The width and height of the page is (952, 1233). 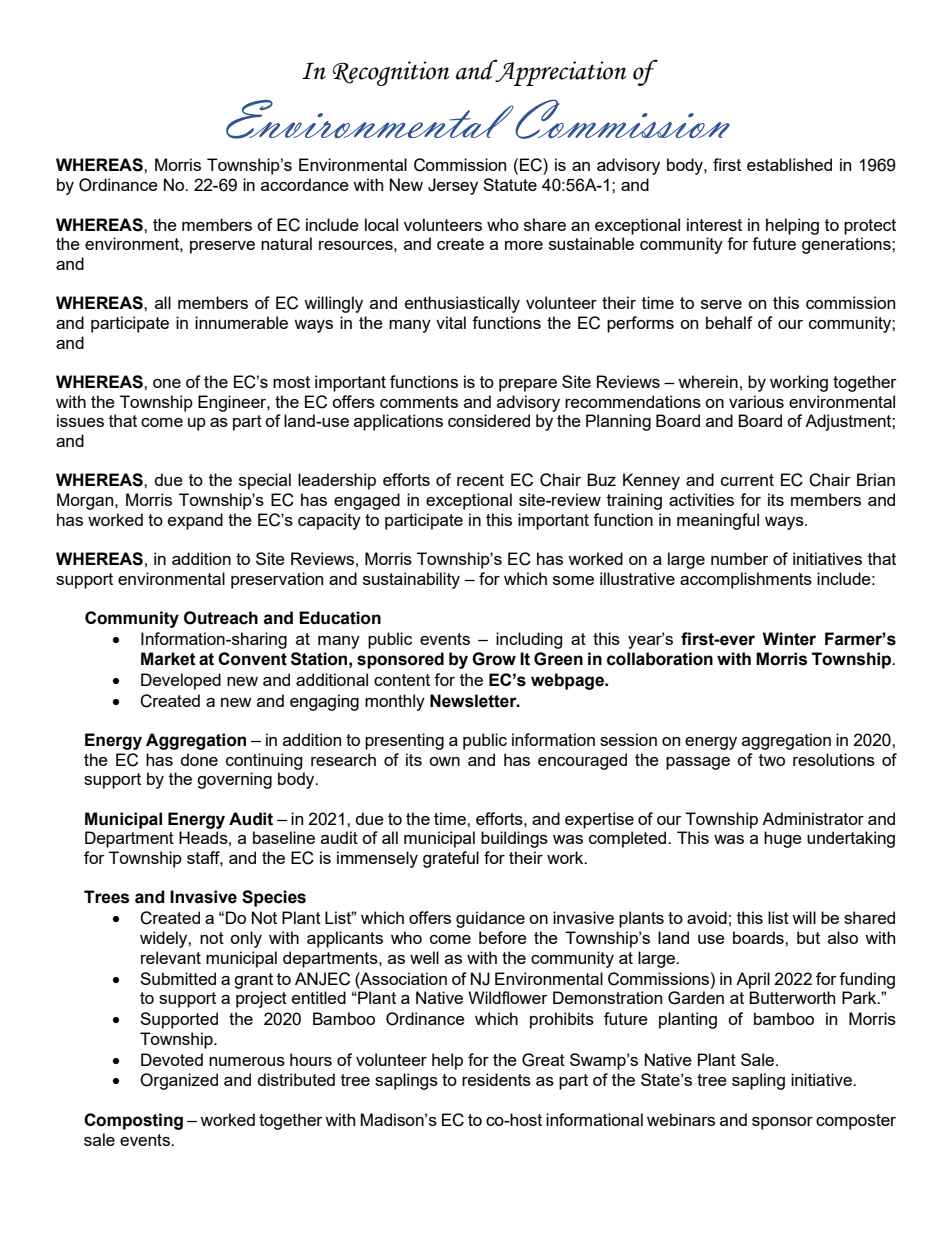 I want to click on residents, so click(x=496, y=1079).
